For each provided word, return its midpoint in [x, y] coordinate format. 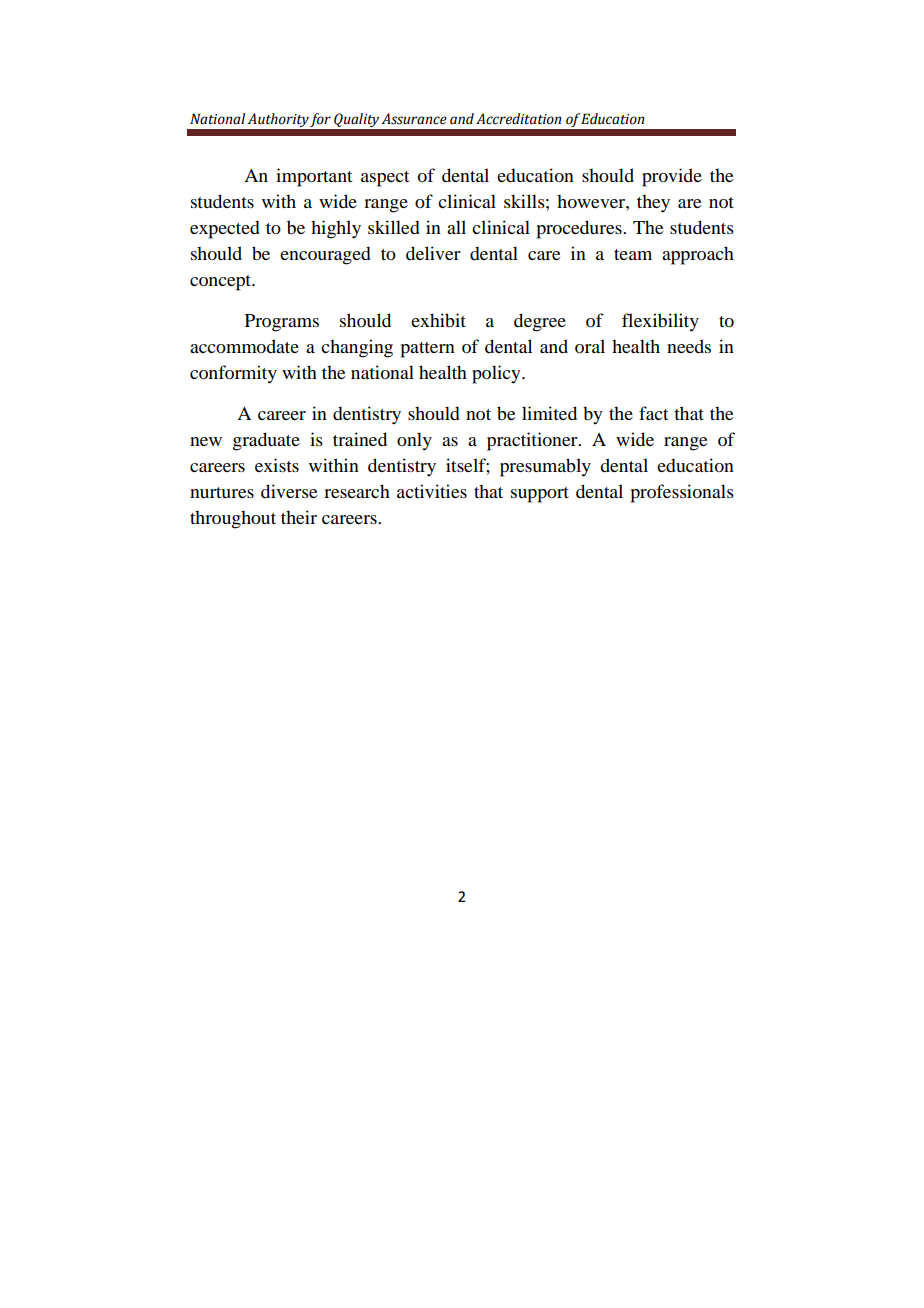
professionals [682, 493]
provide [672, 177]
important [314, 177]
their [299, 517]
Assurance [414, 119]
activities [432, 491]
